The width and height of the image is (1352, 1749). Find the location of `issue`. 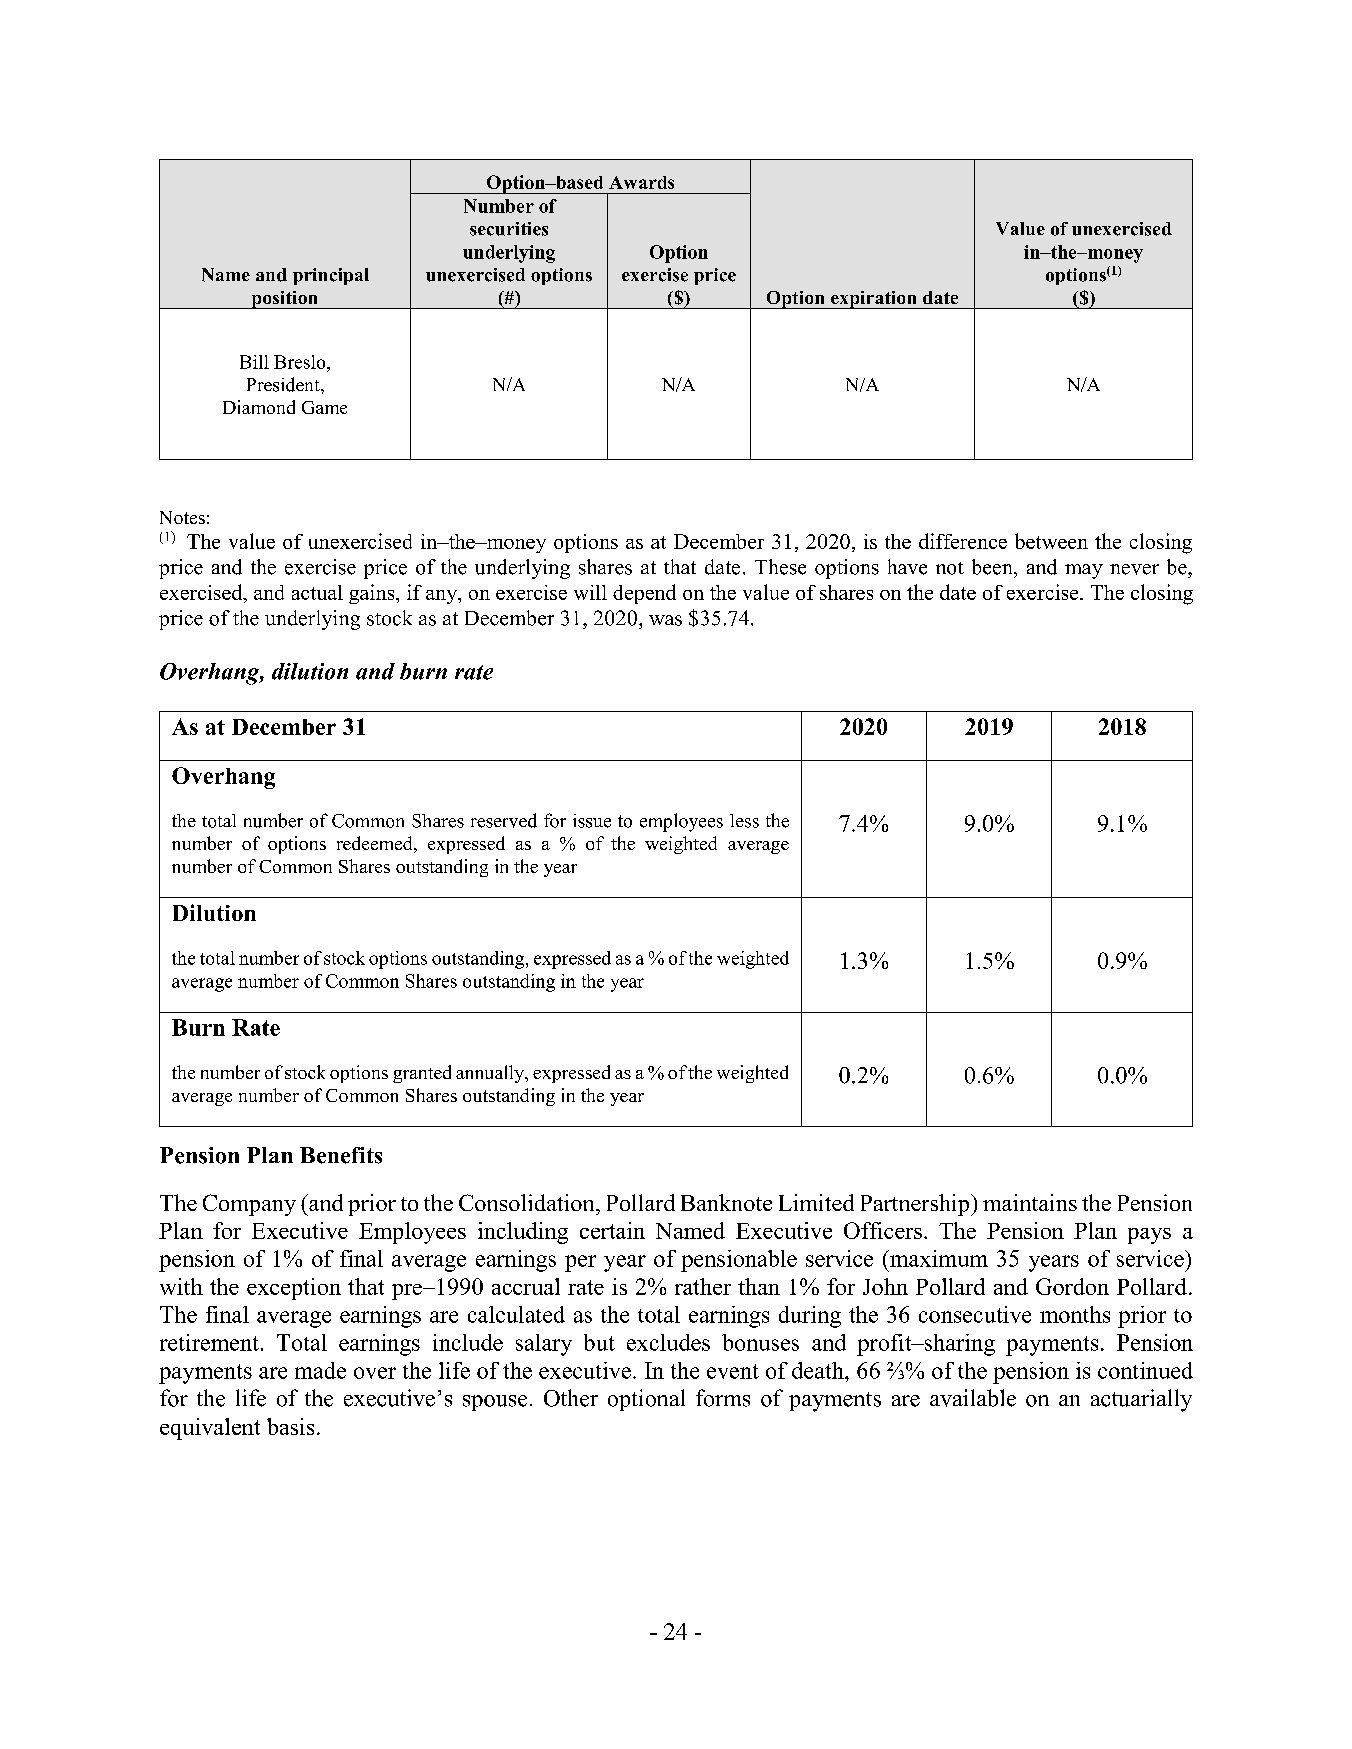

issue is located at coordinates (592, 821).
